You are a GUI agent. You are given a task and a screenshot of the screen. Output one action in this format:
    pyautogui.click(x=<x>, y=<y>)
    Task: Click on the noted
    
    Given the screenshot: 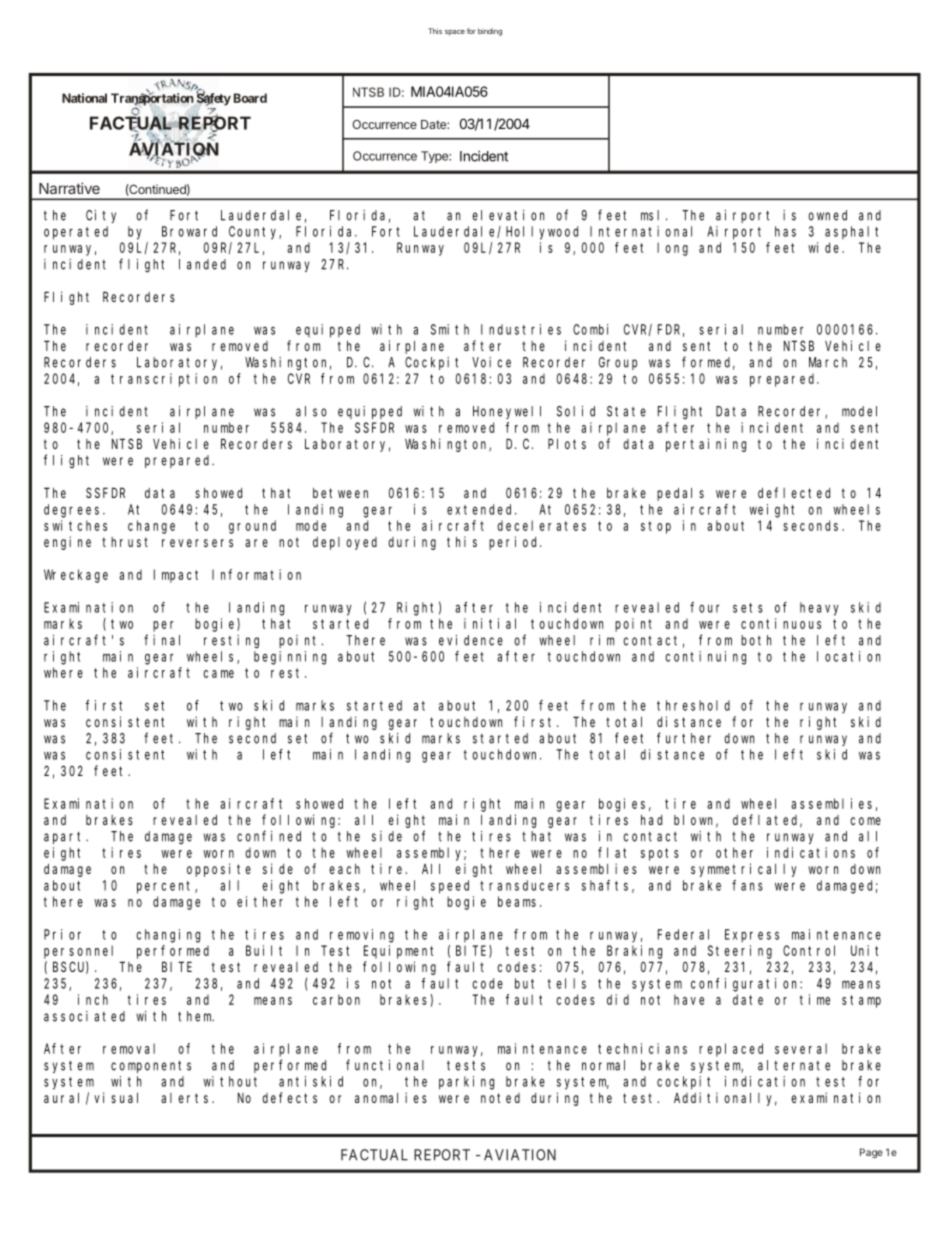 What is the action you would take?
    pyautogui.click(x=500, y=1098)
